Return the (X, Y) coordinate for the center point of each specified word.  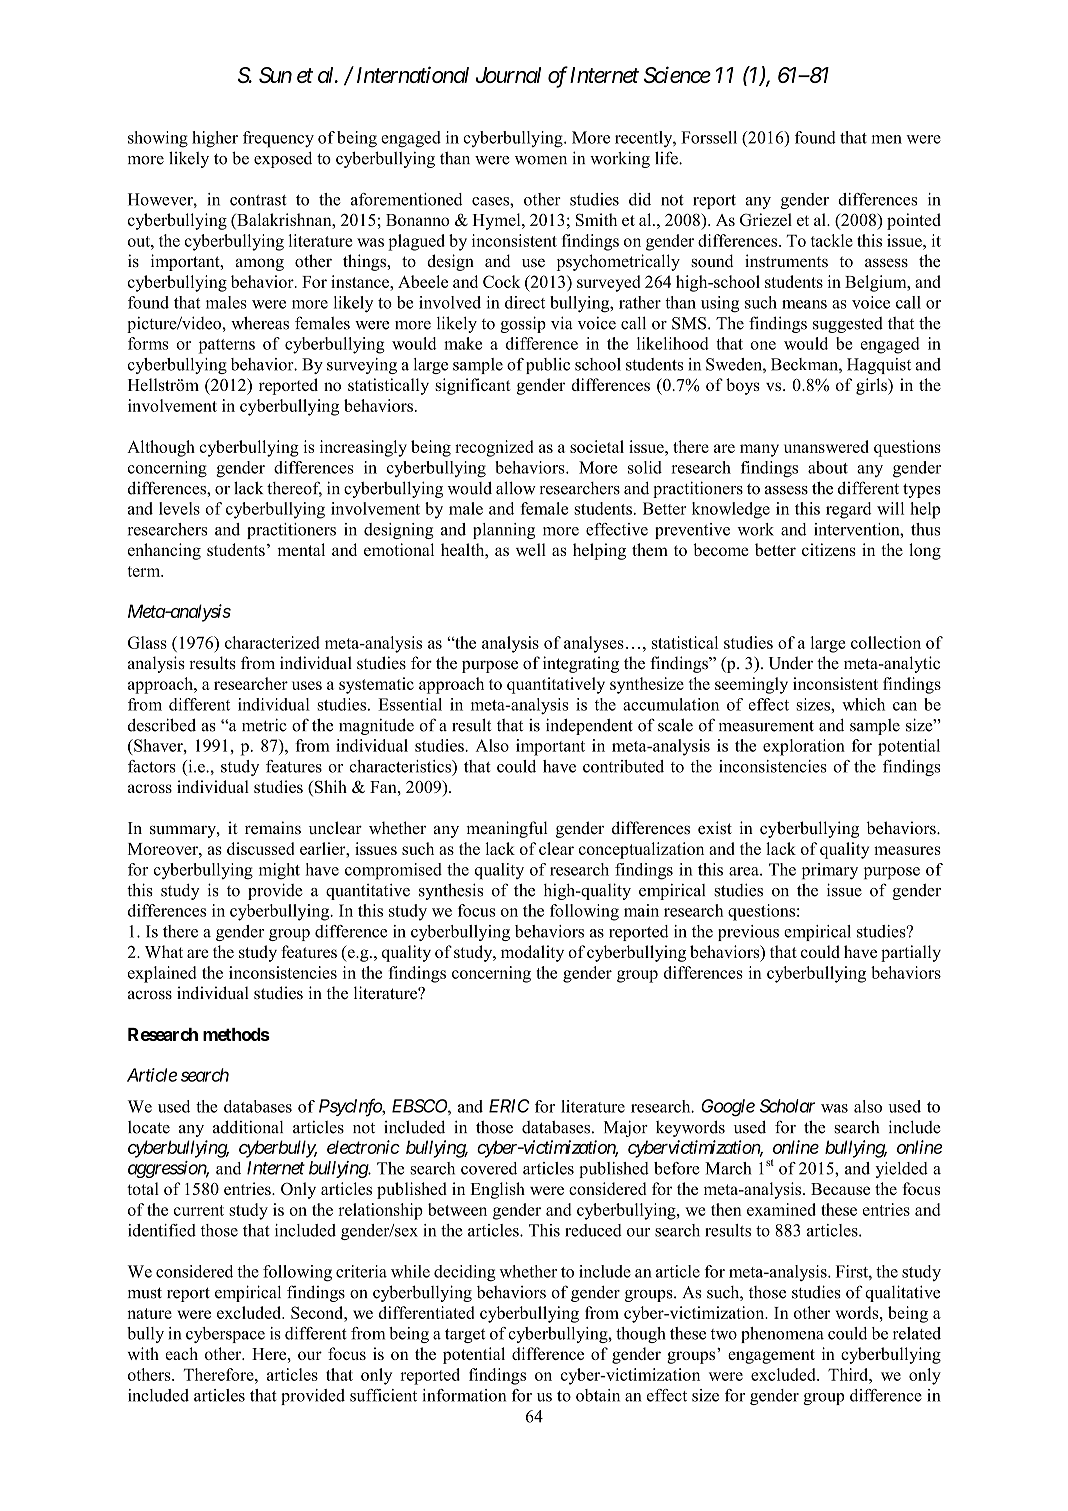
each (182, 1353)
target (465, 1336)
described (162, 725)
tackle (832, 240)
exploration (804, 747)
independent (589, 726)
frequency (278, 139)
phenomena (782, 1335)
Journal (508, 75)
